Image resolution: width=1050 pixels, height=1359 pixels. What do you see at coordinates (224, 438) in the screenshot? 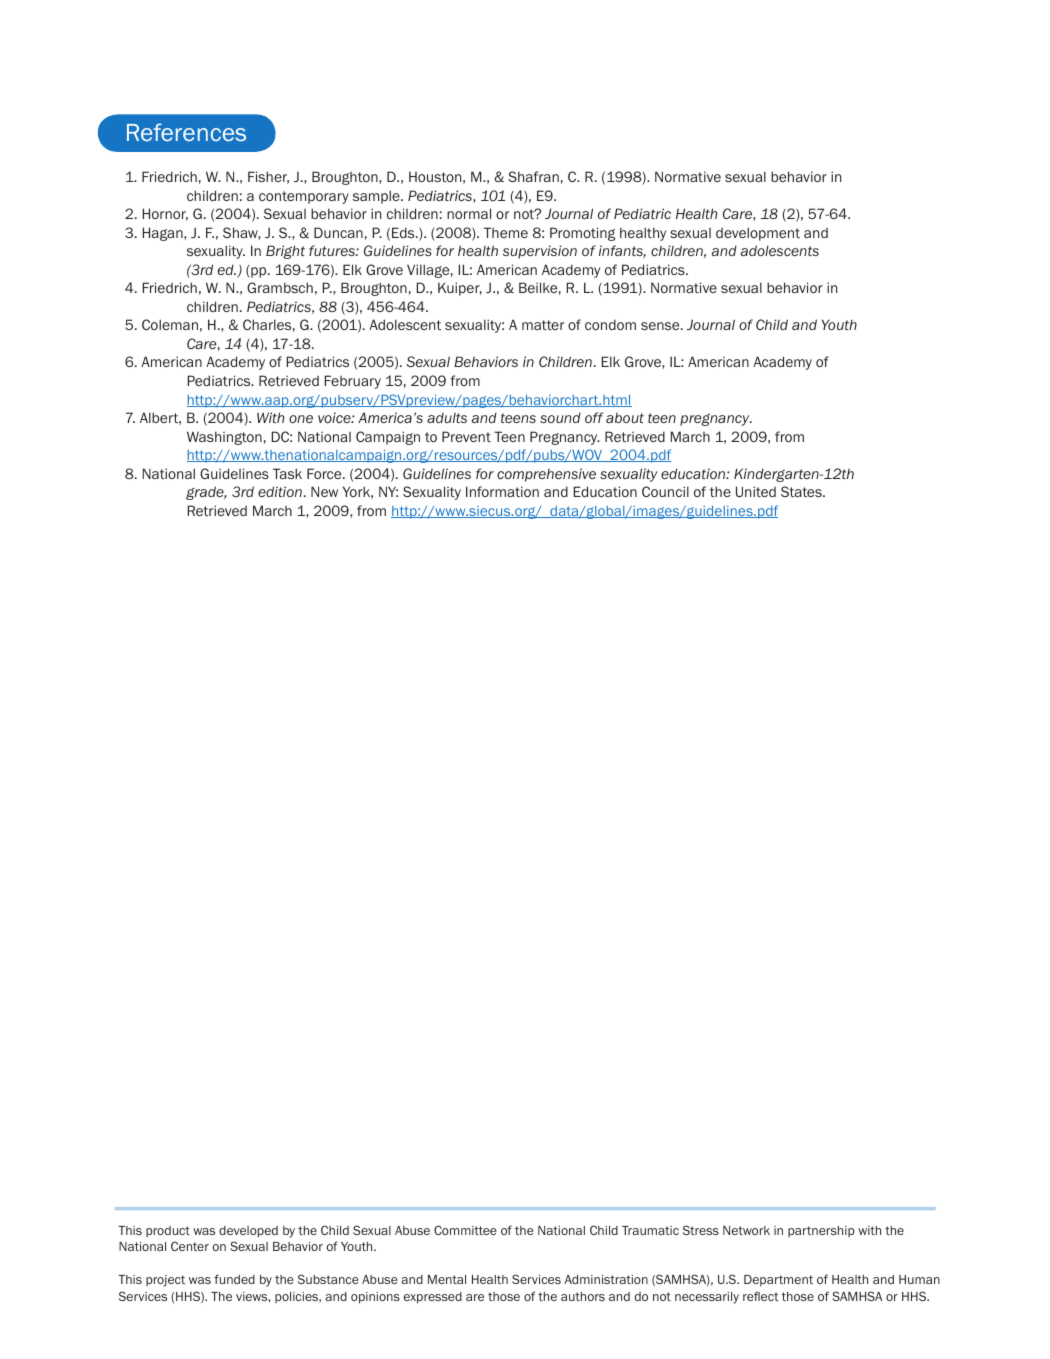
I see `Washington` at bounding box center [224, 438].
